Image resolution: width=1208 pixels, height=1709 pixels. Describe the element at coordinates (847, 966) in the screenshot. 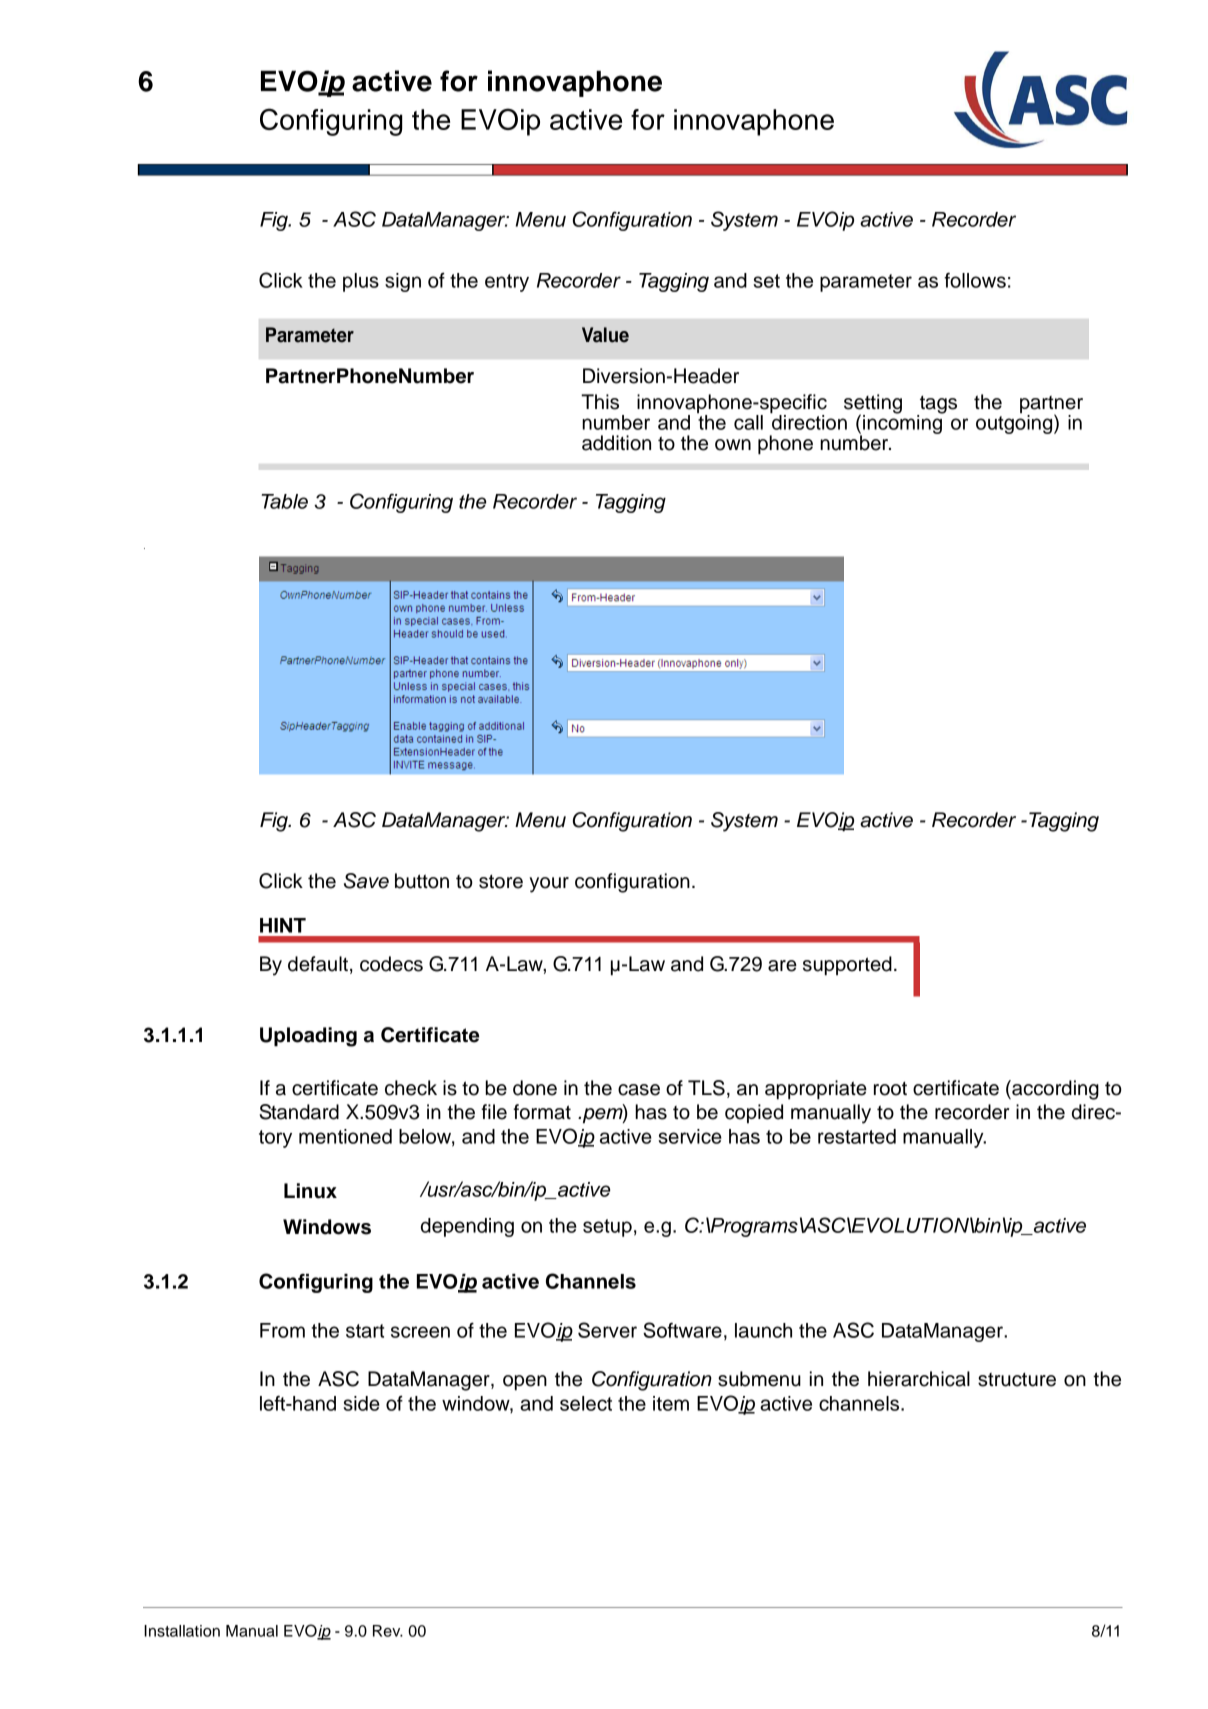

I see `supported` at that location.
